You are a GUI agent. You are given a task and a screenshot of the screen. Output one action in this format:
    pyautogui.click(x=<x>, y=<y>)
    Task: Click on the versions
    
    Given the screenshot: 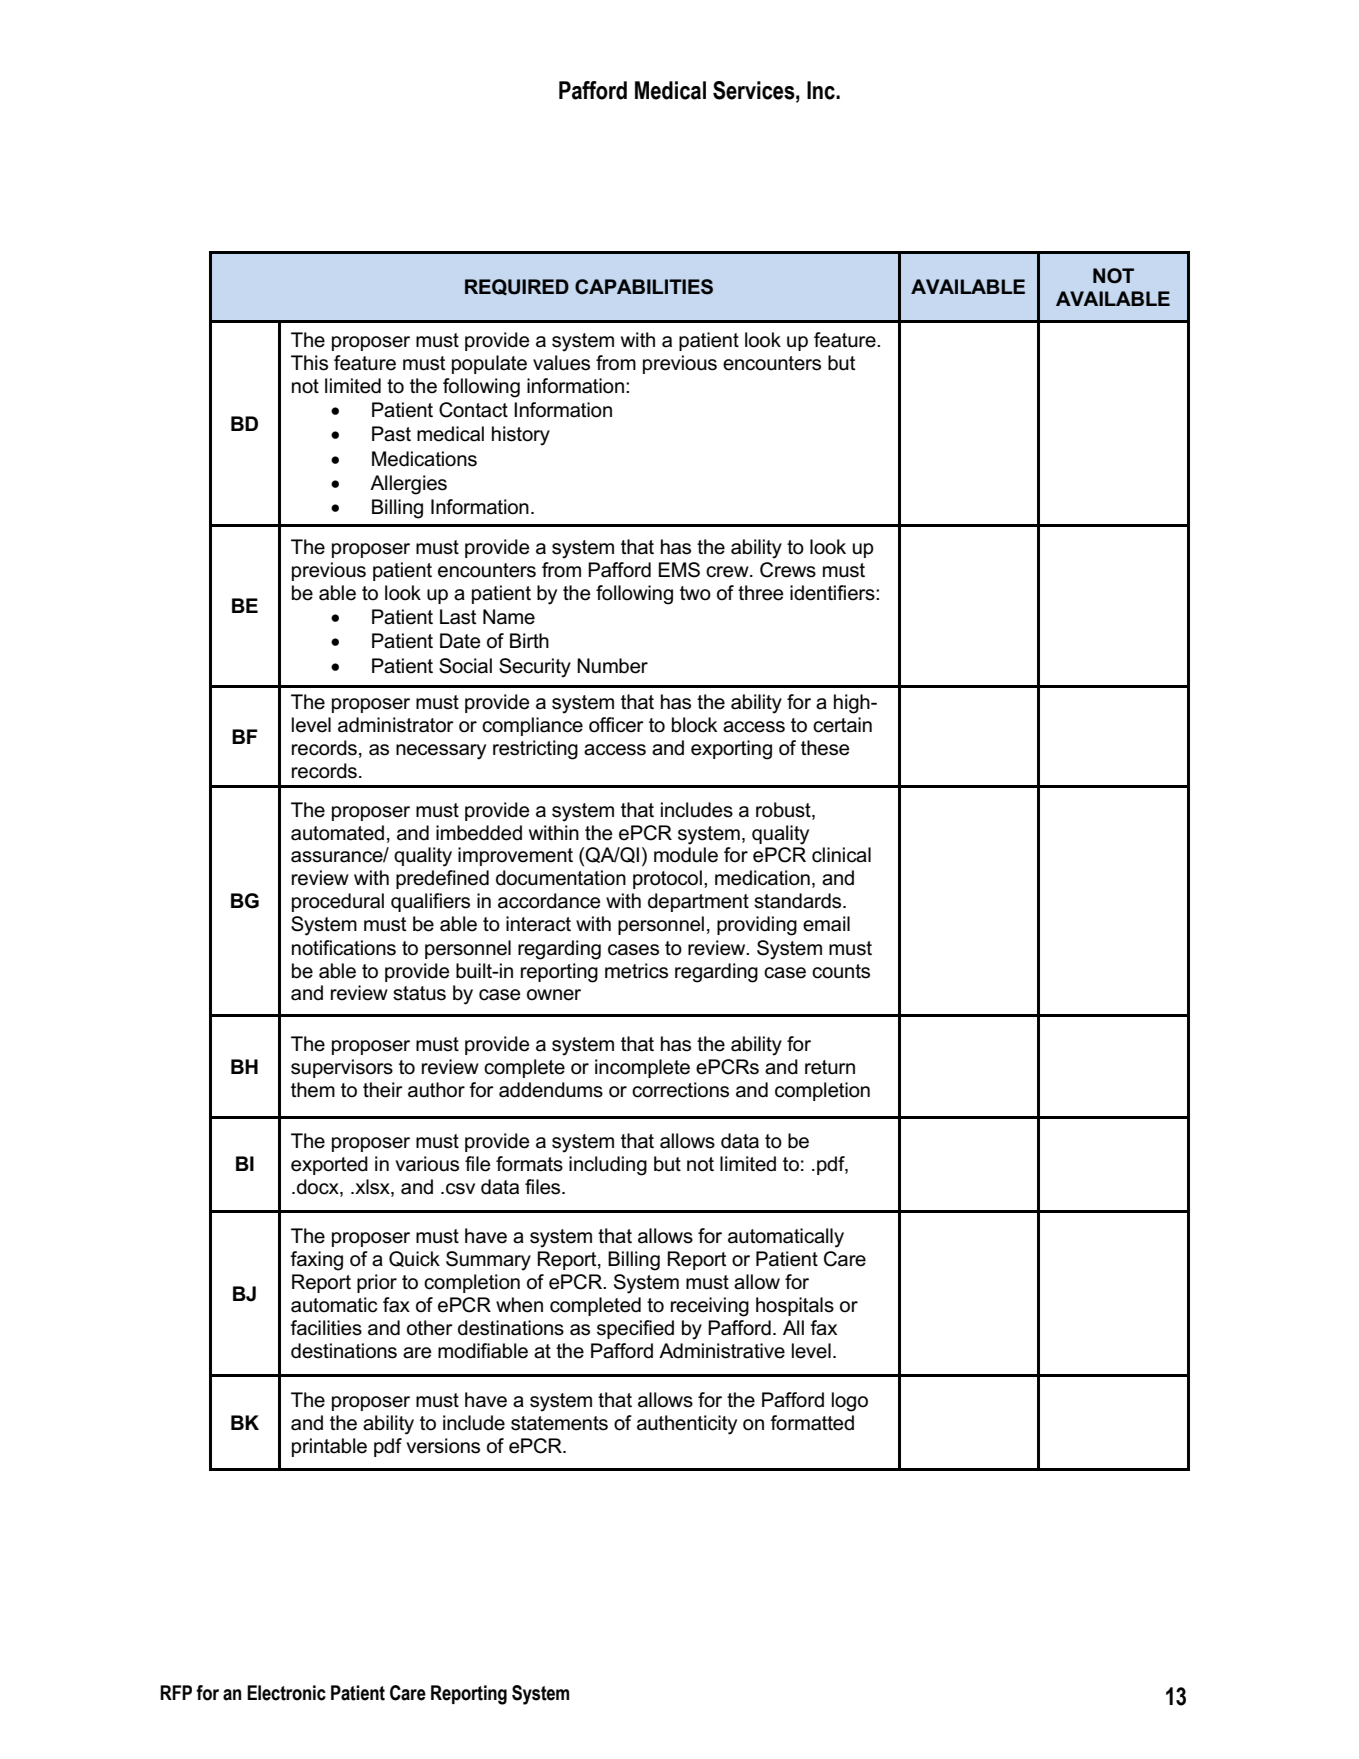 What is the action you would take?
    pyautogui.click(x=443, y=1446)
